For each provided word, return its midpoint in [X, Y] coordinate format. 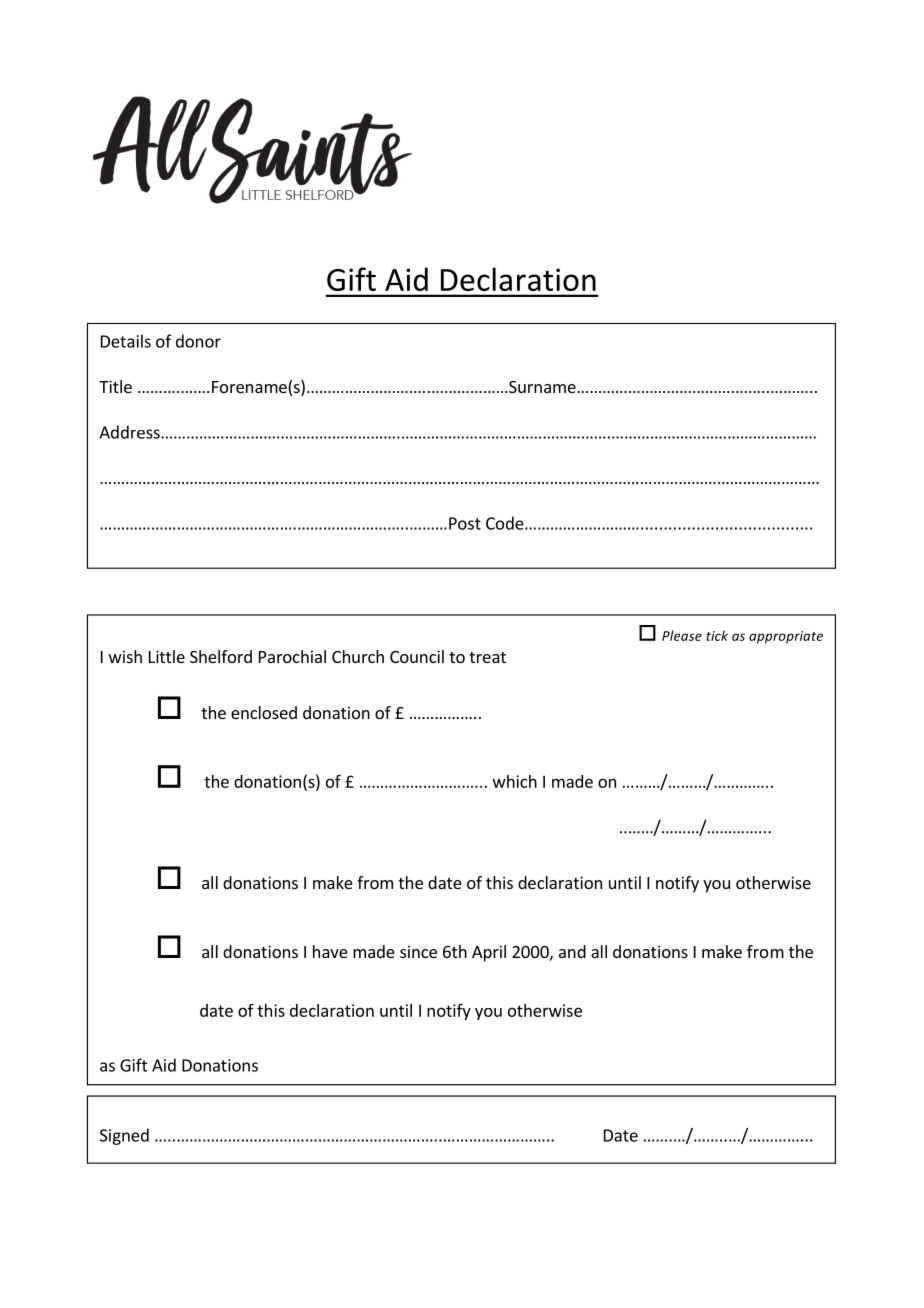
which [515, 781]
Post [465, 523]
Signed [124, 1136]
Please [682, 635]
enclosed [264, 712]
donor [198, 341]
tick [717, 635]
